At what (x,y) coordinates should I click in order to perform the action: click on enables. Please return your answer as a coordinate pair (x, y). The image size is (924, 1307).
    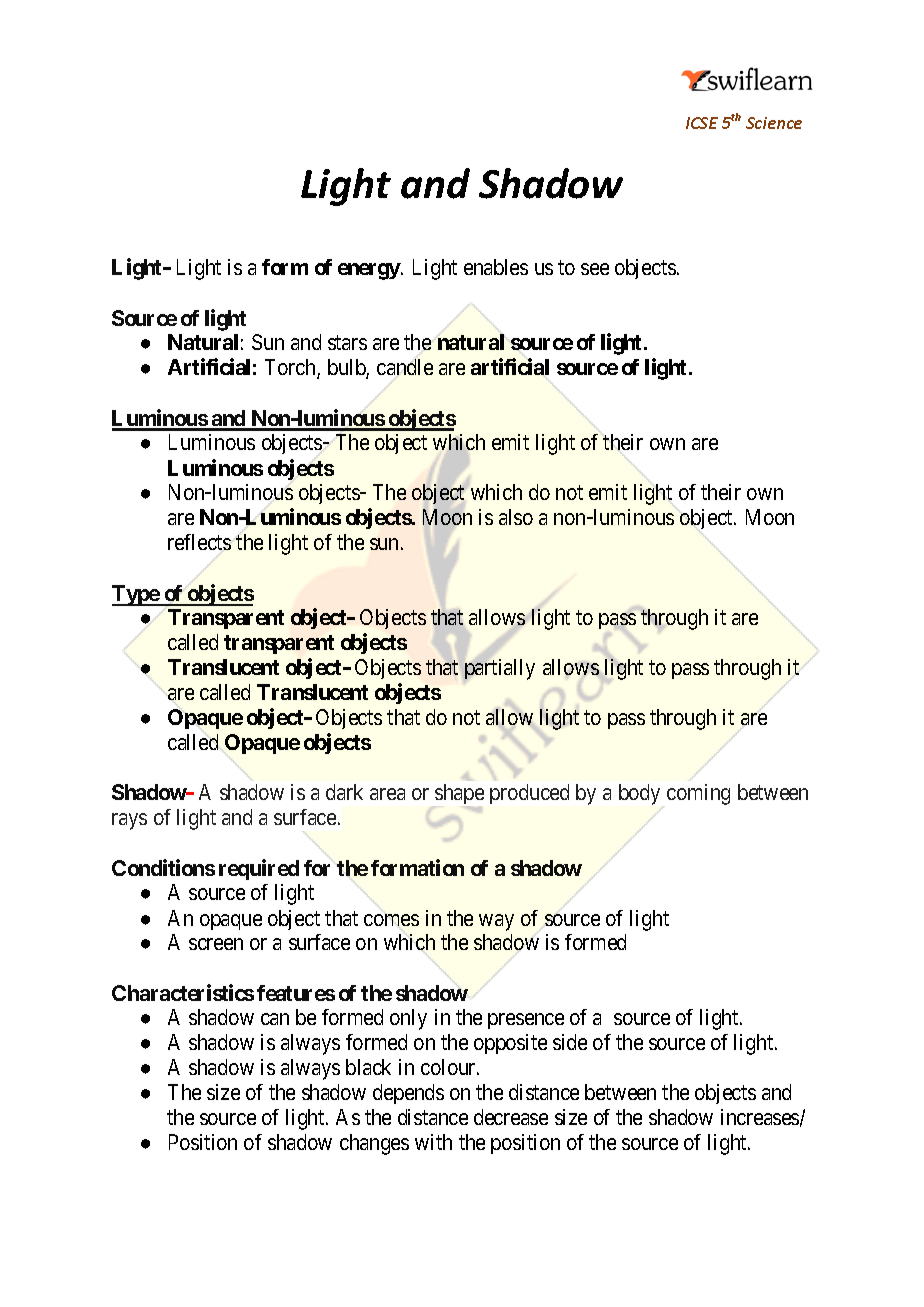
    Looking at the image, I should click on (496, 267).
